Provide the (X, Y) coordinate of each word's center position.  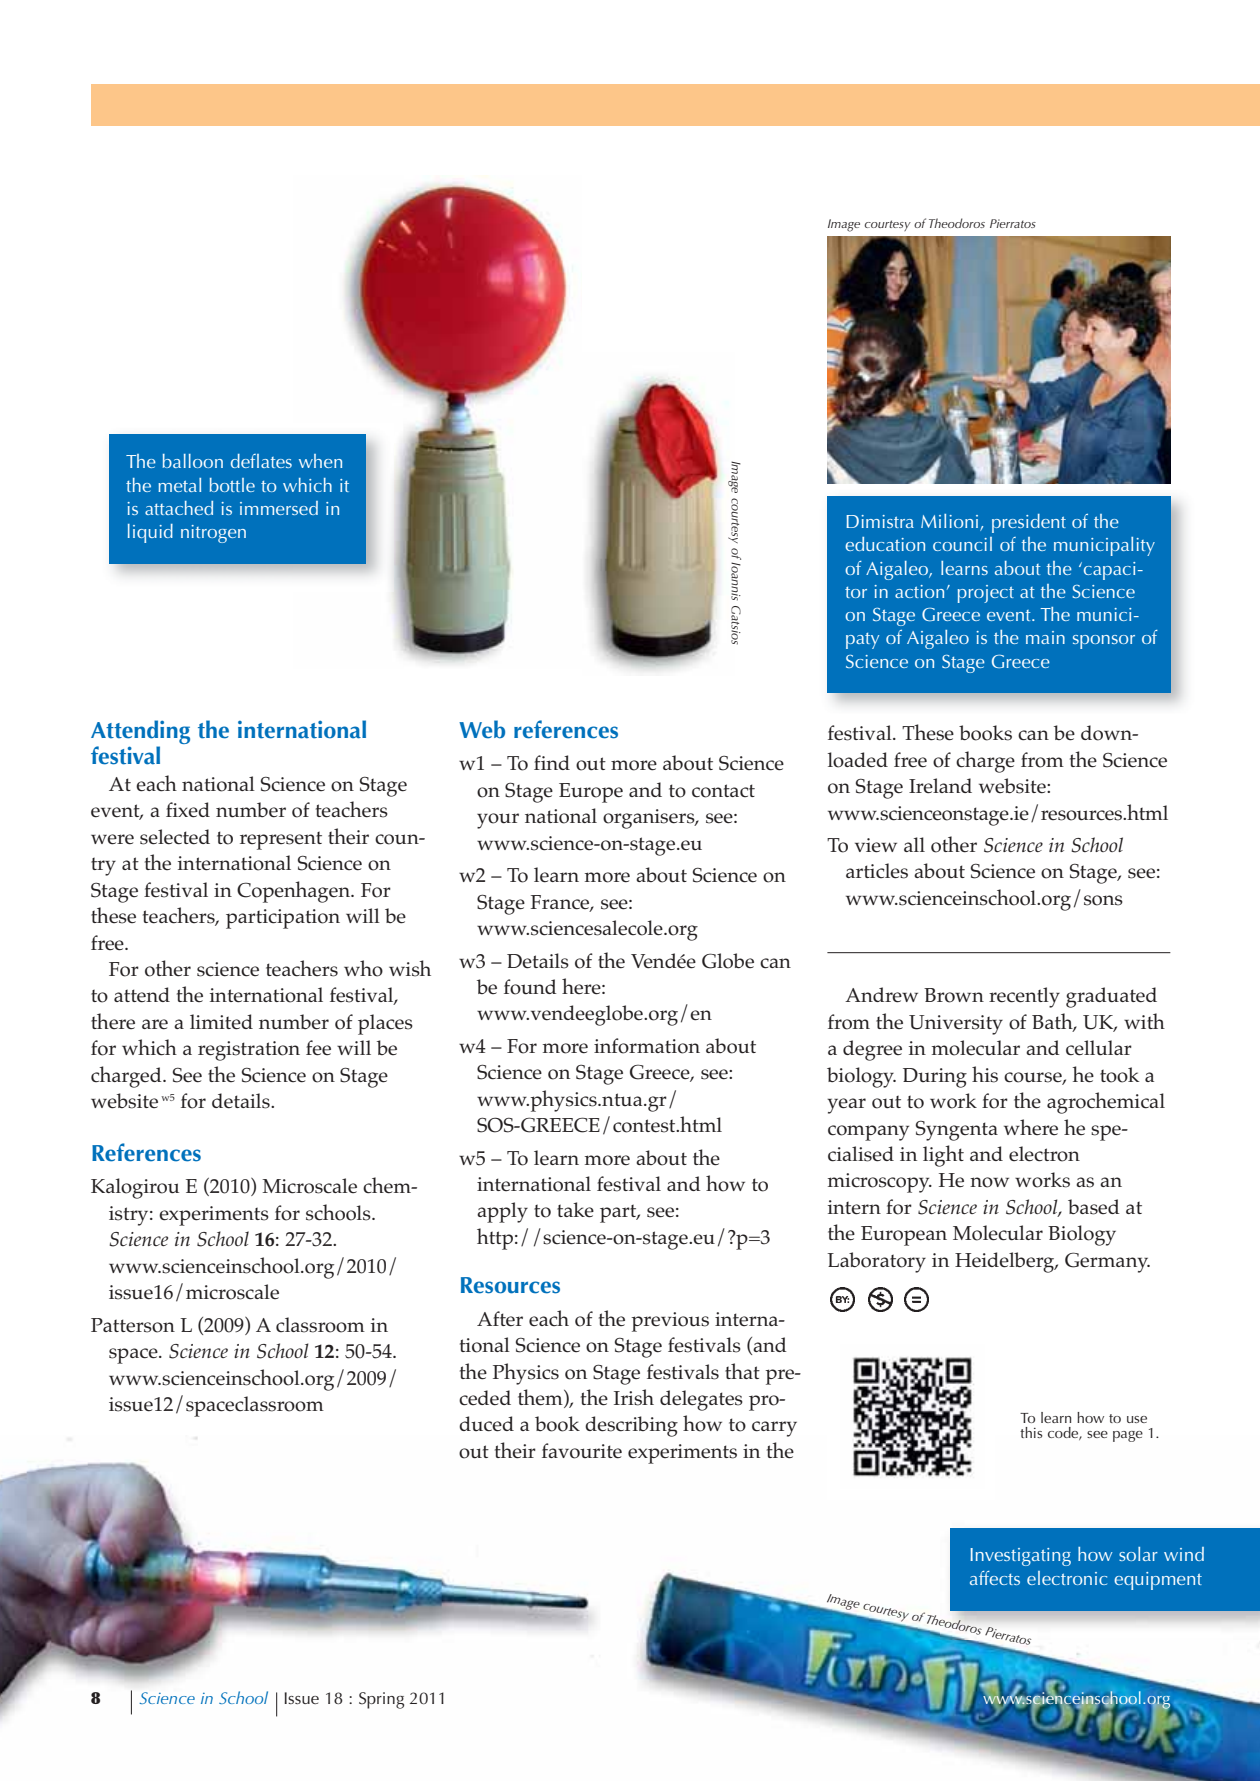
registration (249, 1051)
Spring (381, 1700)
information (647, 1046)
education (885, 544)
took (1119, 1075)
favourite (582, 1451)
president (1029, 523)
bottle (232, 485)
